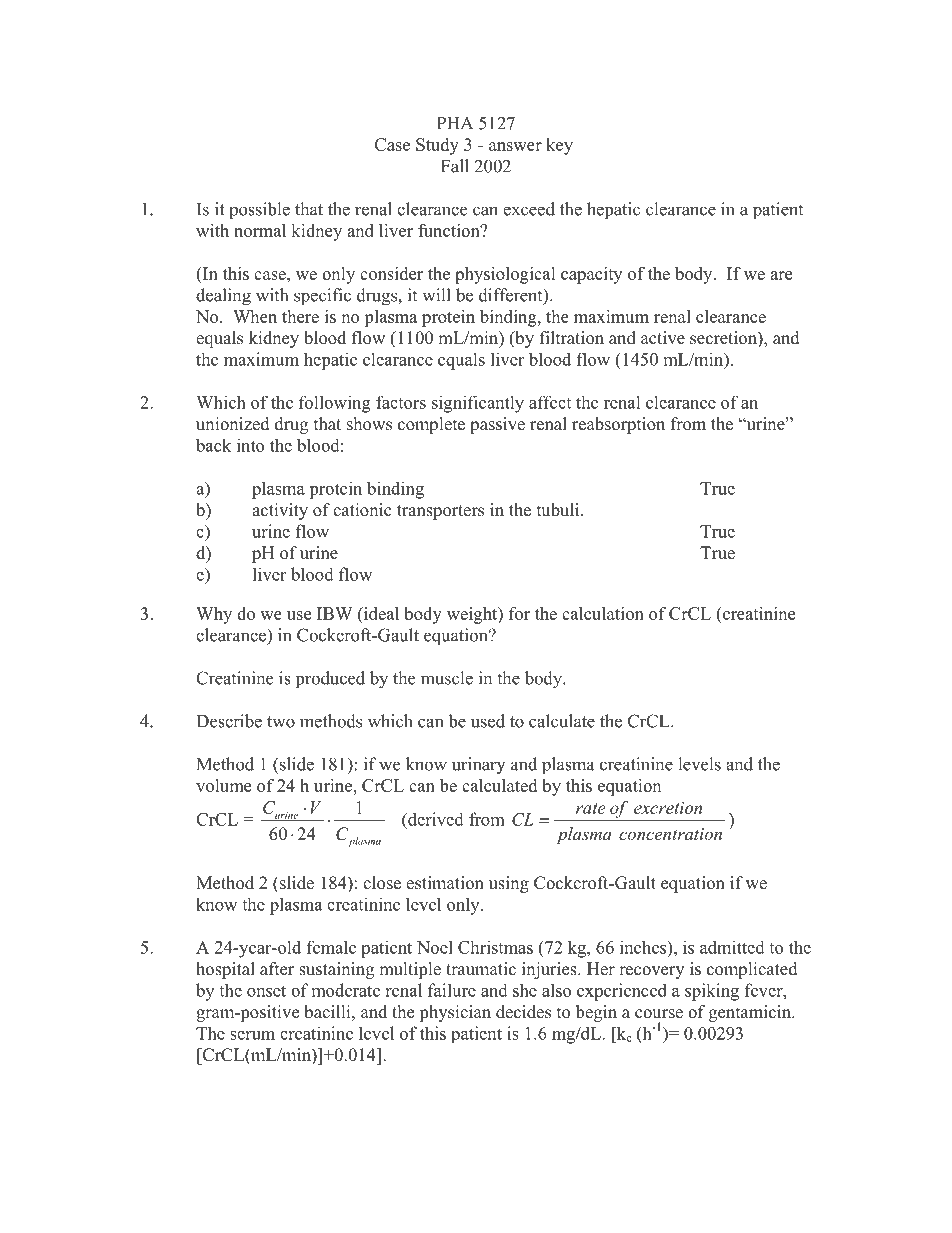  I want to click on onset, so click(266, 991).
